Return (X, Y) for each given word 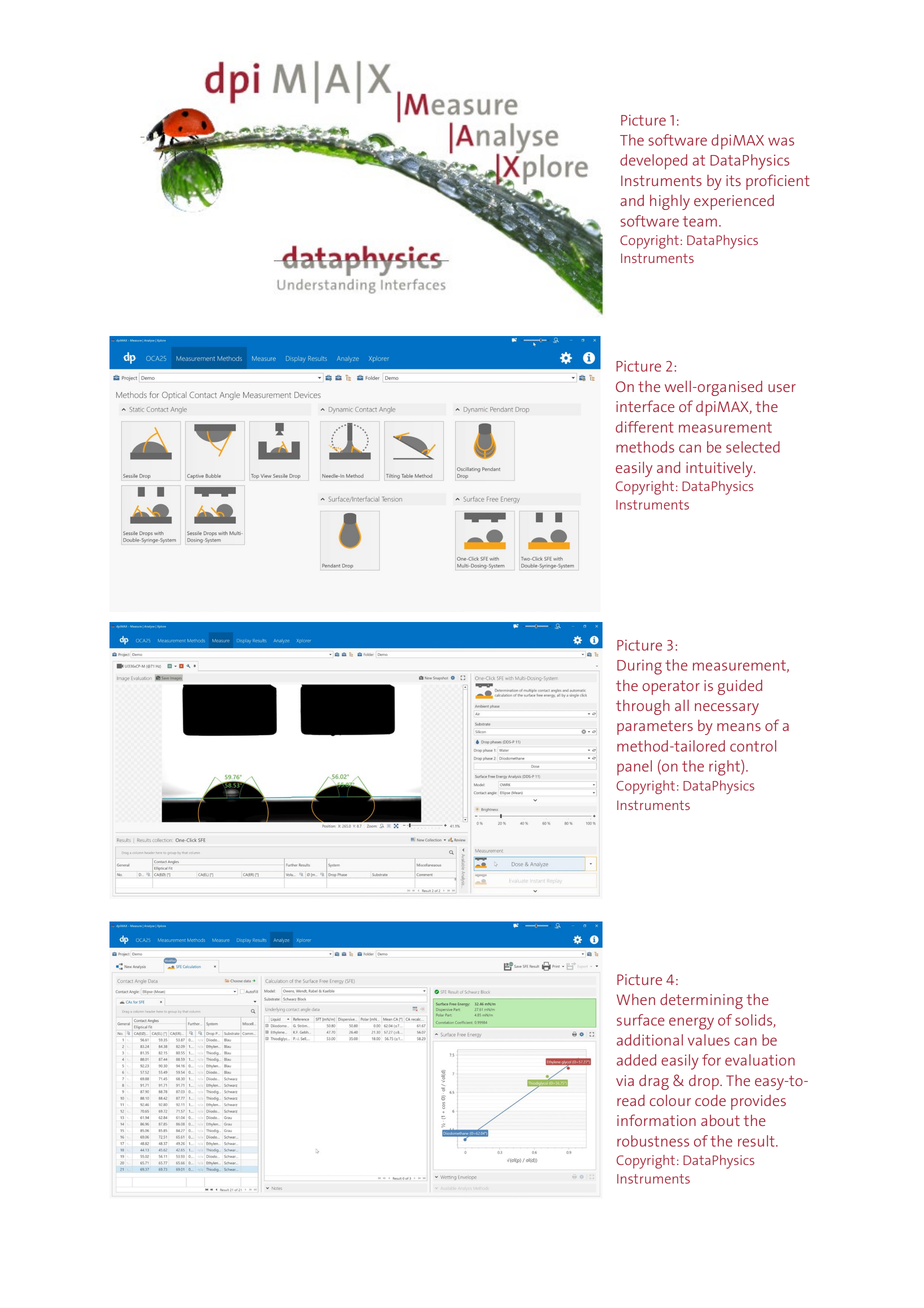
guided (740, 687)
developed (653, 162)
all (682, 705)
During (639, 667)
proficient (778, 182)
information (656, 1120)
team (700, 221)
